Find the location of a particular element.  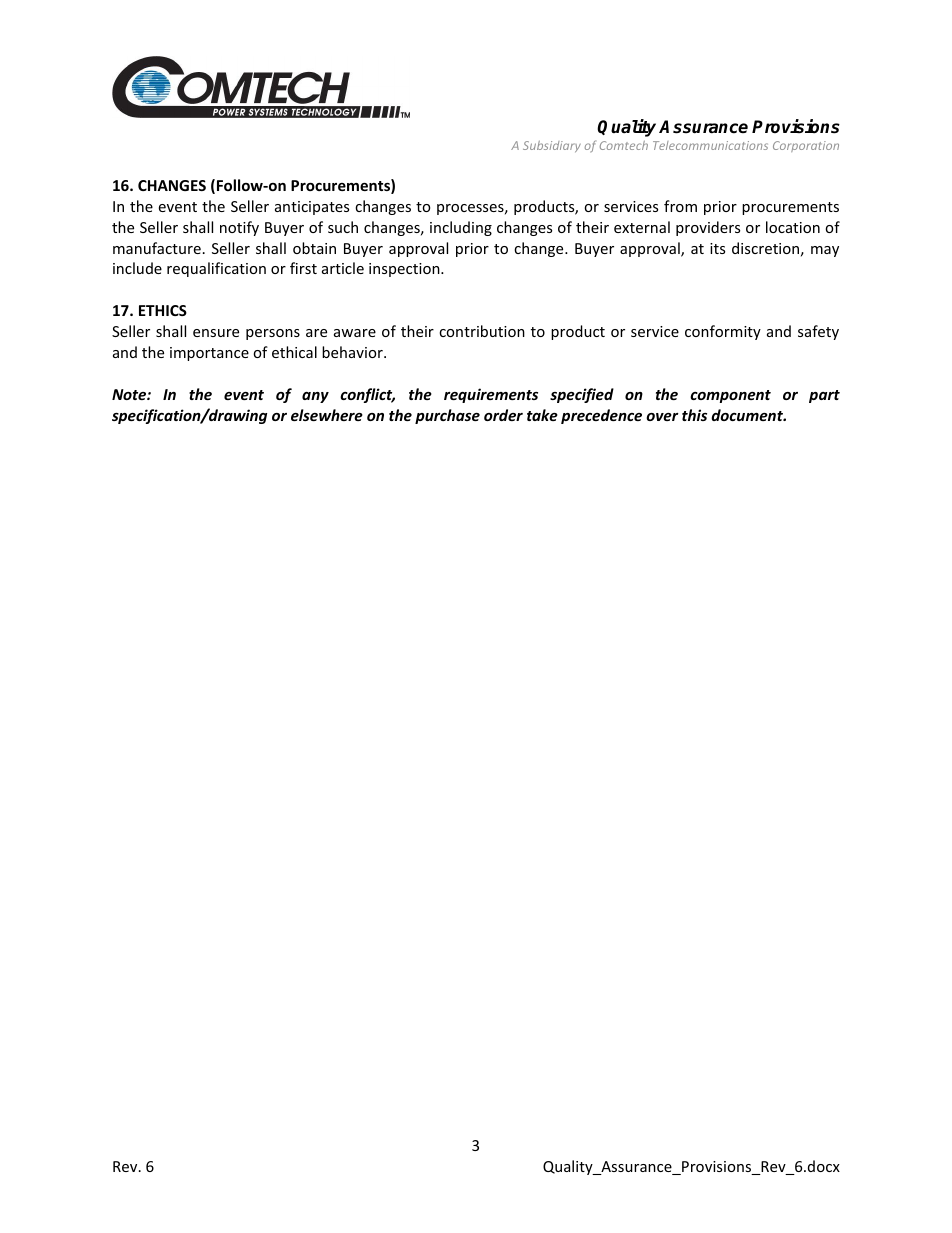

Subsidiary is located at coordinates (552, 146).
